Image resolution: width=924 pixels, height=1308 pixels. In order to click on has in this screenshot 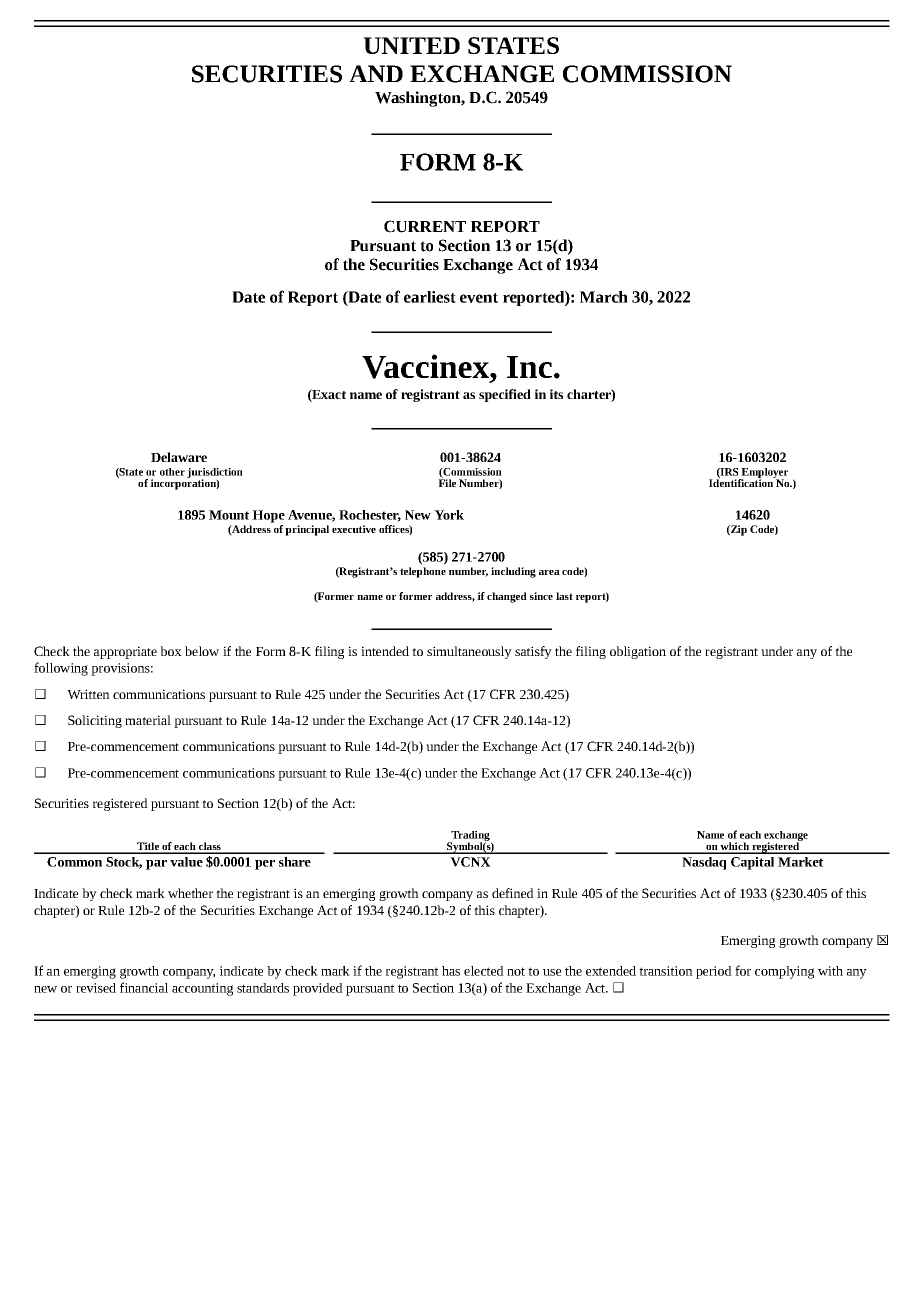, I will do `click(451, 971)`.
